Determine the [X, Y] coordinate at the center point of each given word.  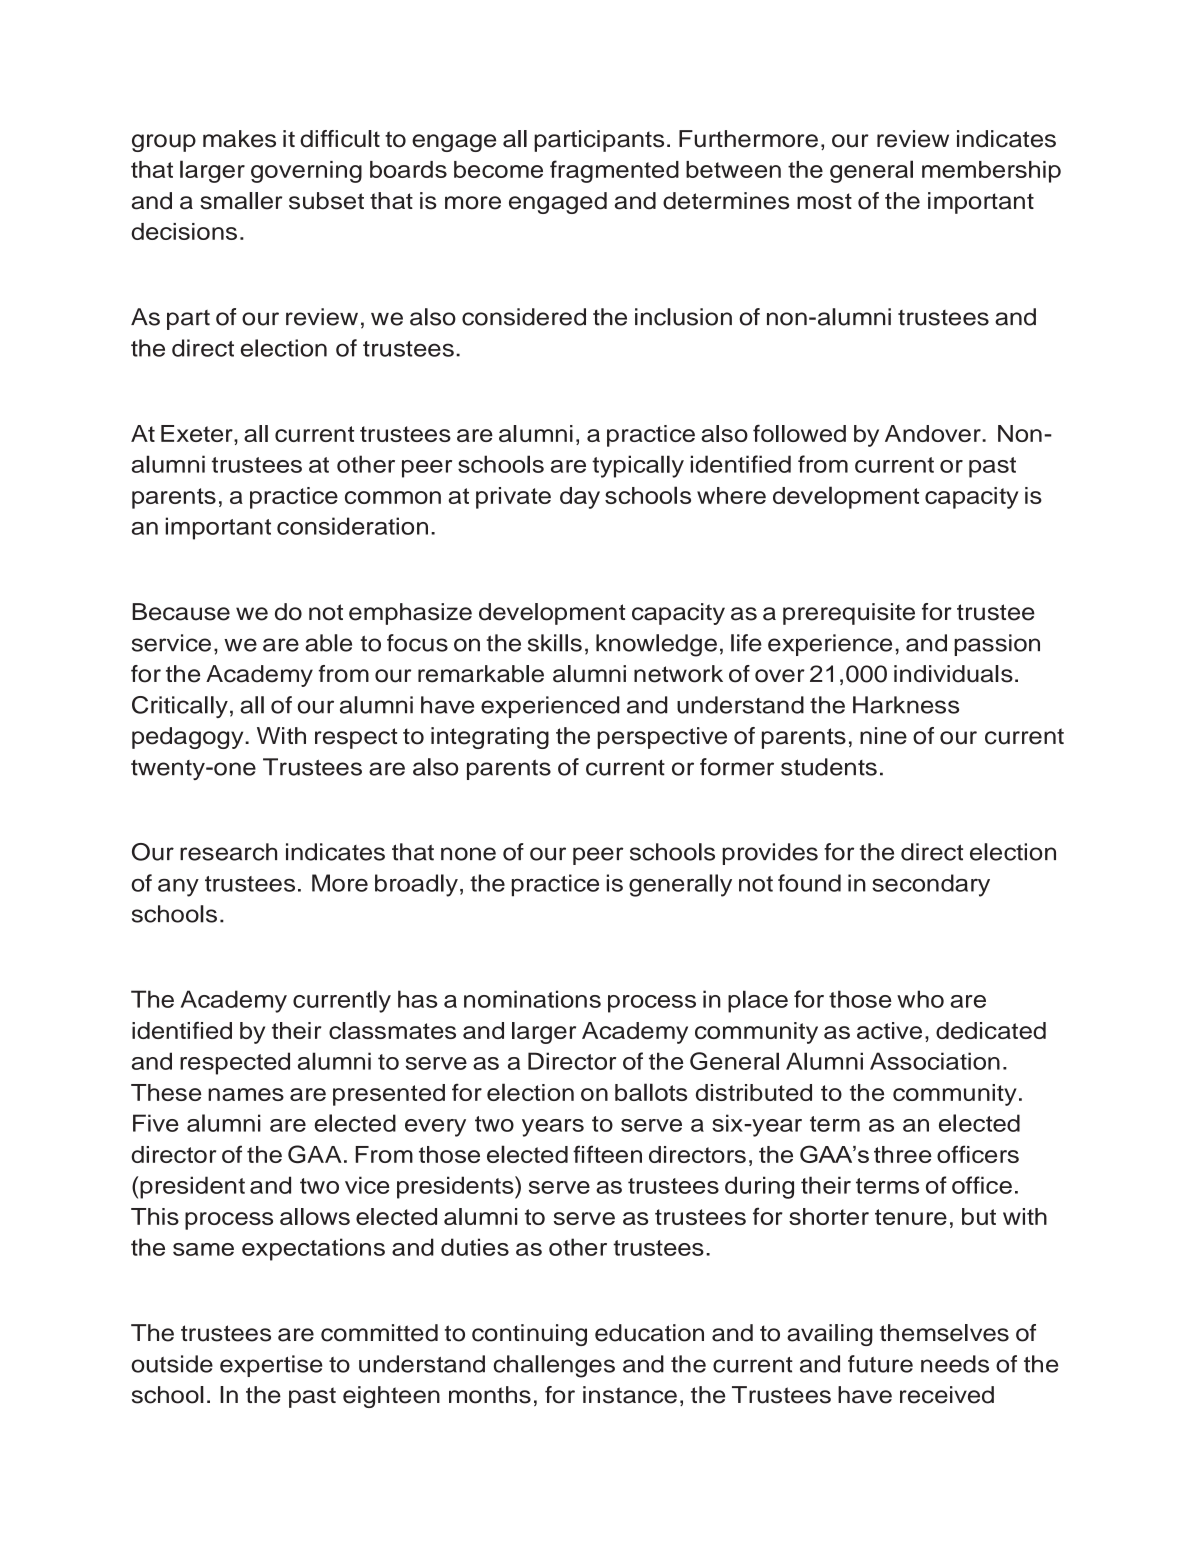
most [824, 201]
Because [181, 612]
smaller [241, 201]
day [580, 498]
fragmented [614, 171]
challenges [554, 1366]
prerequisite [849, 614]
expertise [271, 1366]
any [178, 888]
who [920, 999]
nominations [532, 999]
